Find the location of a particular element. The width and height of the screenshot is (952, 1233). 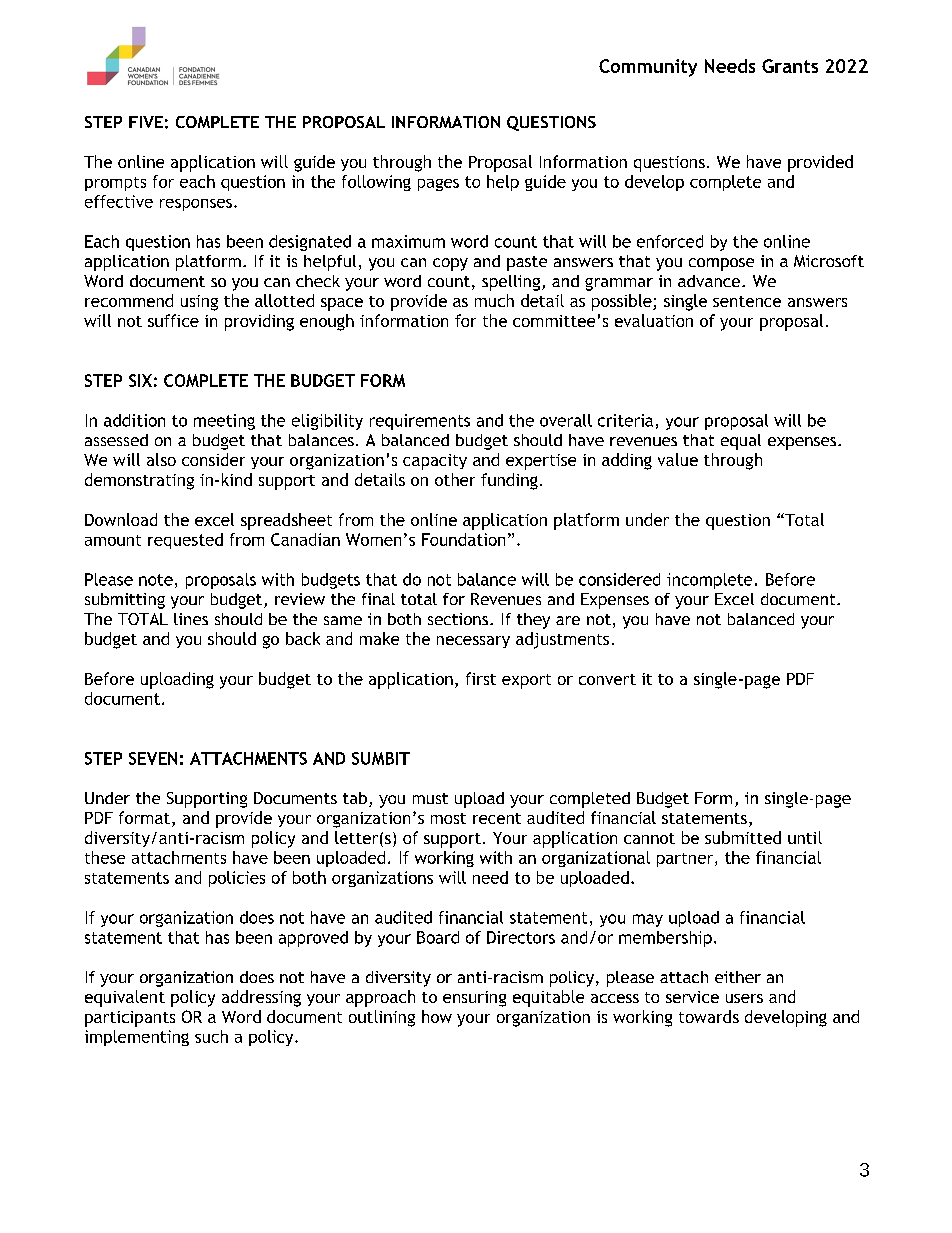

ensuring is located at coordinates (474, 999).
